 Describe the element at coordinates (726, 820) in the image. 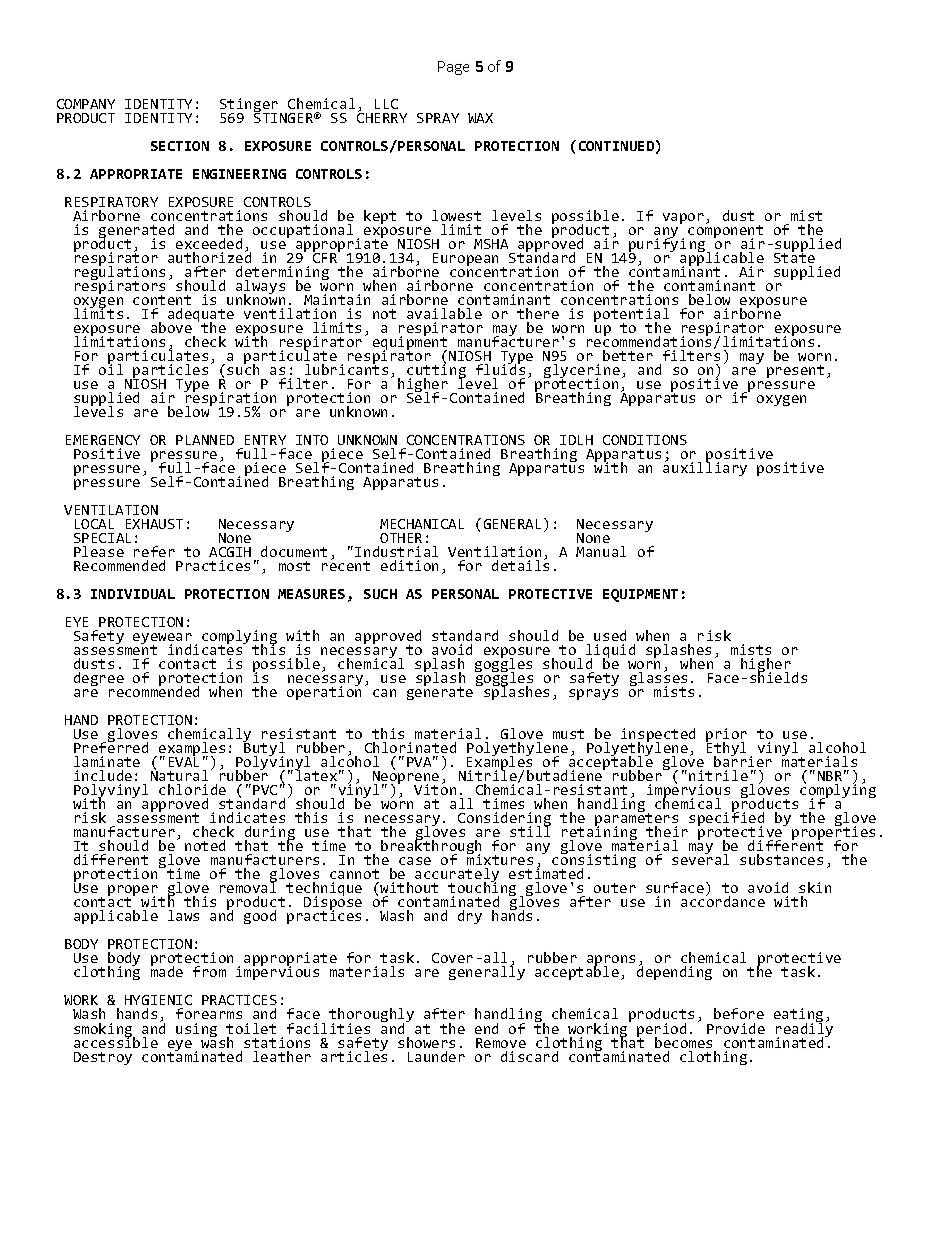

I see `specified` at that location.
